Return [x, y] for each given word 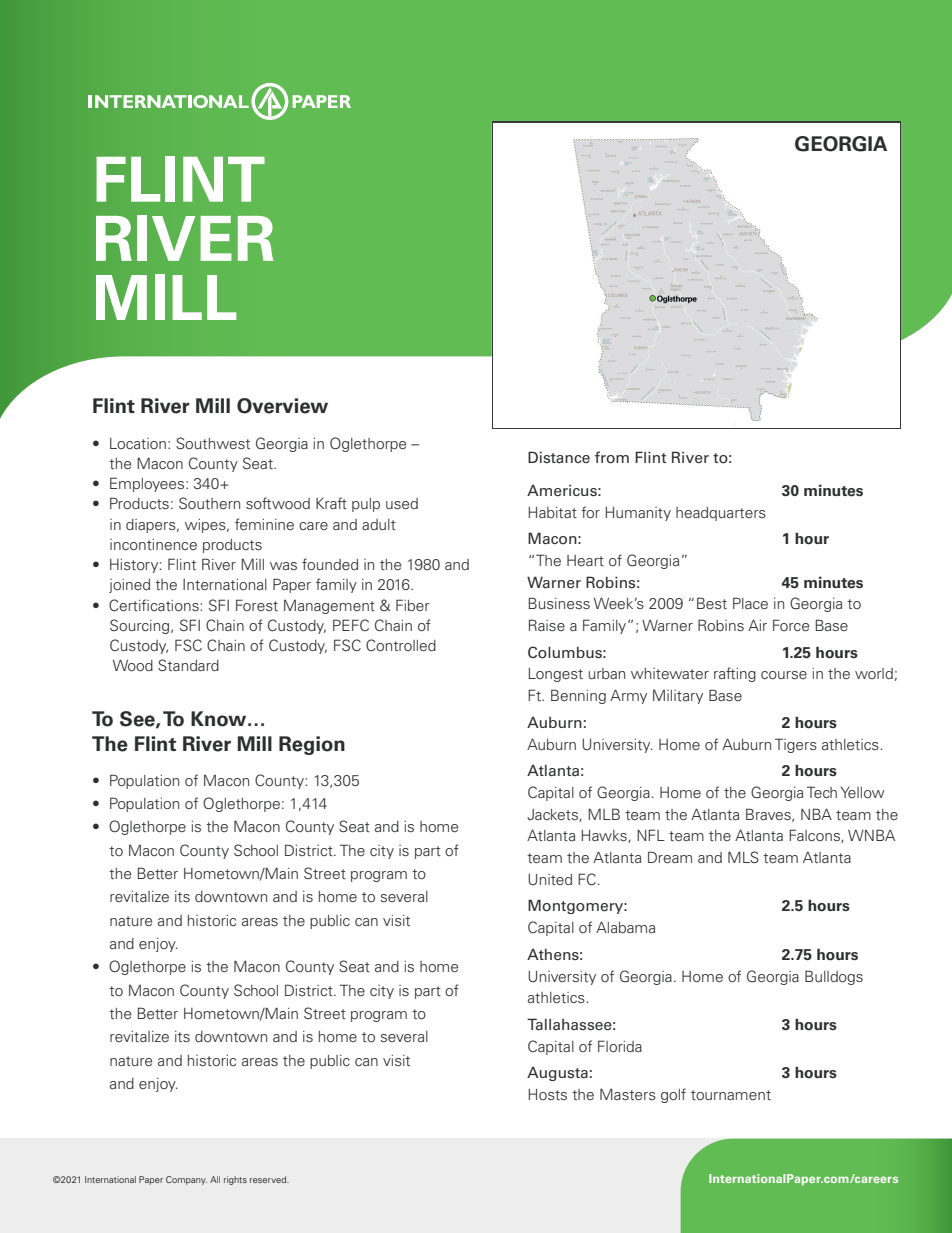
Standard [188, 665]
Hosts [548, 1094]
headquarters [721, 514]
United [550, 879]
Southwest [213, 443]
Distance [559, 457]
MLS [743, 857]
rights [235, 1180]
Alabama [625, 927]
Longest [556, 675]
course [784, 675]
